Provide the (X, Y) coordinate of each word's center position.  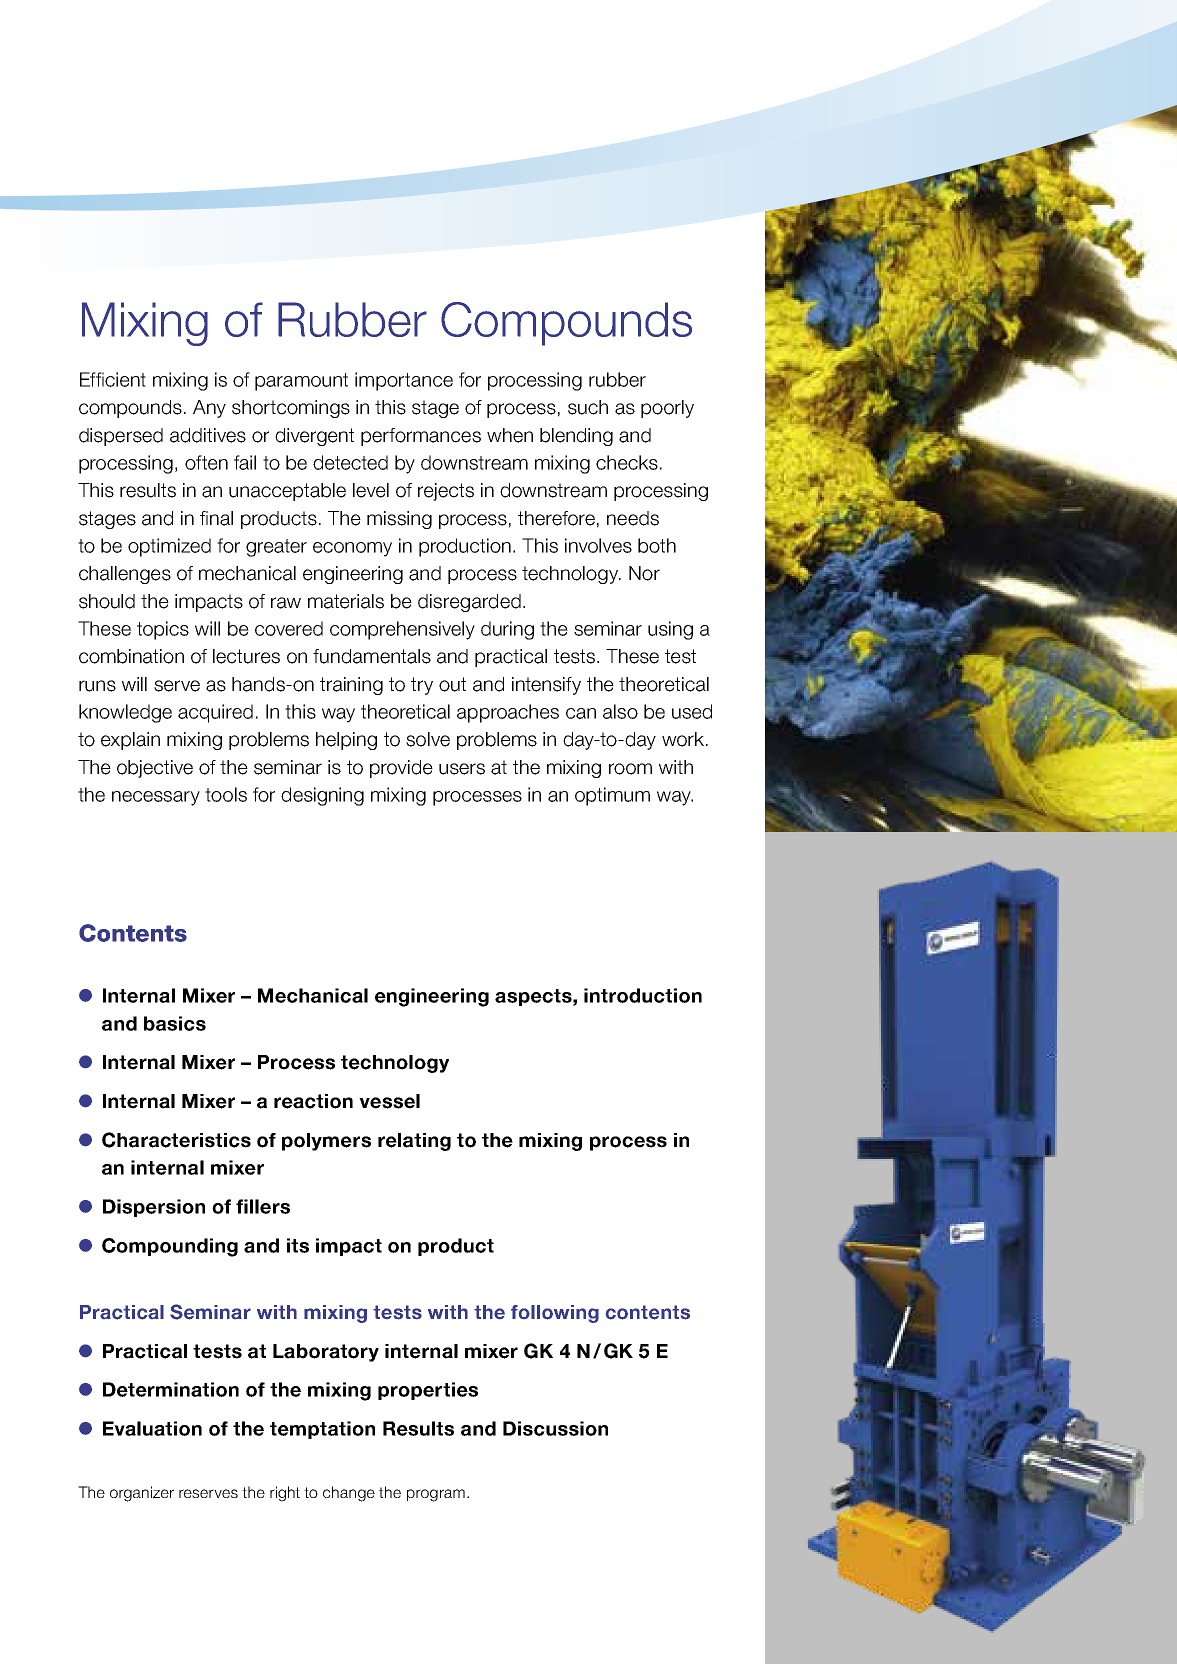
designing (322, 796)
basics (175, 1023)
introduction (643, 995)
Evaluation (152, 1428)
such (588, 407)
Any (209, 409)
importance (404, 381)
